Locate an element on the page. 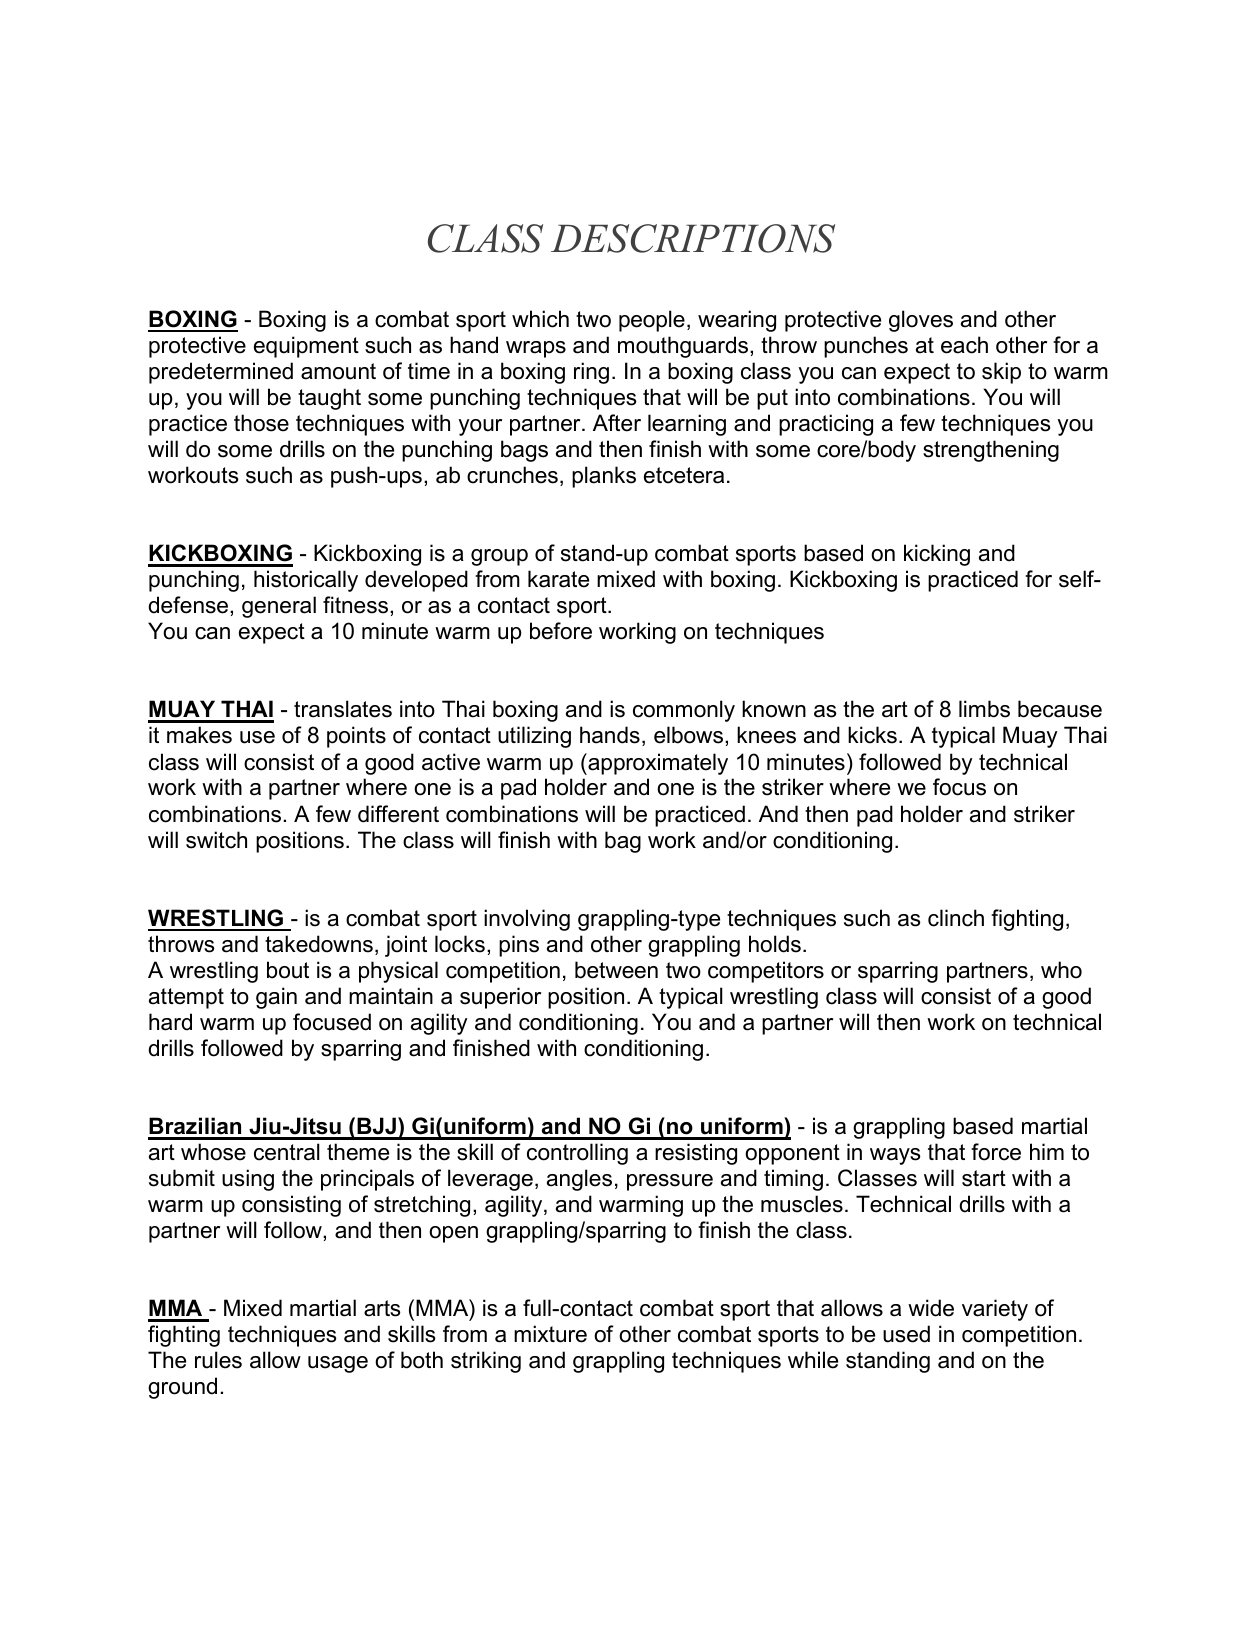 The height and width of the page is (1630, 1260). people is located at coordinates (652, 321).
